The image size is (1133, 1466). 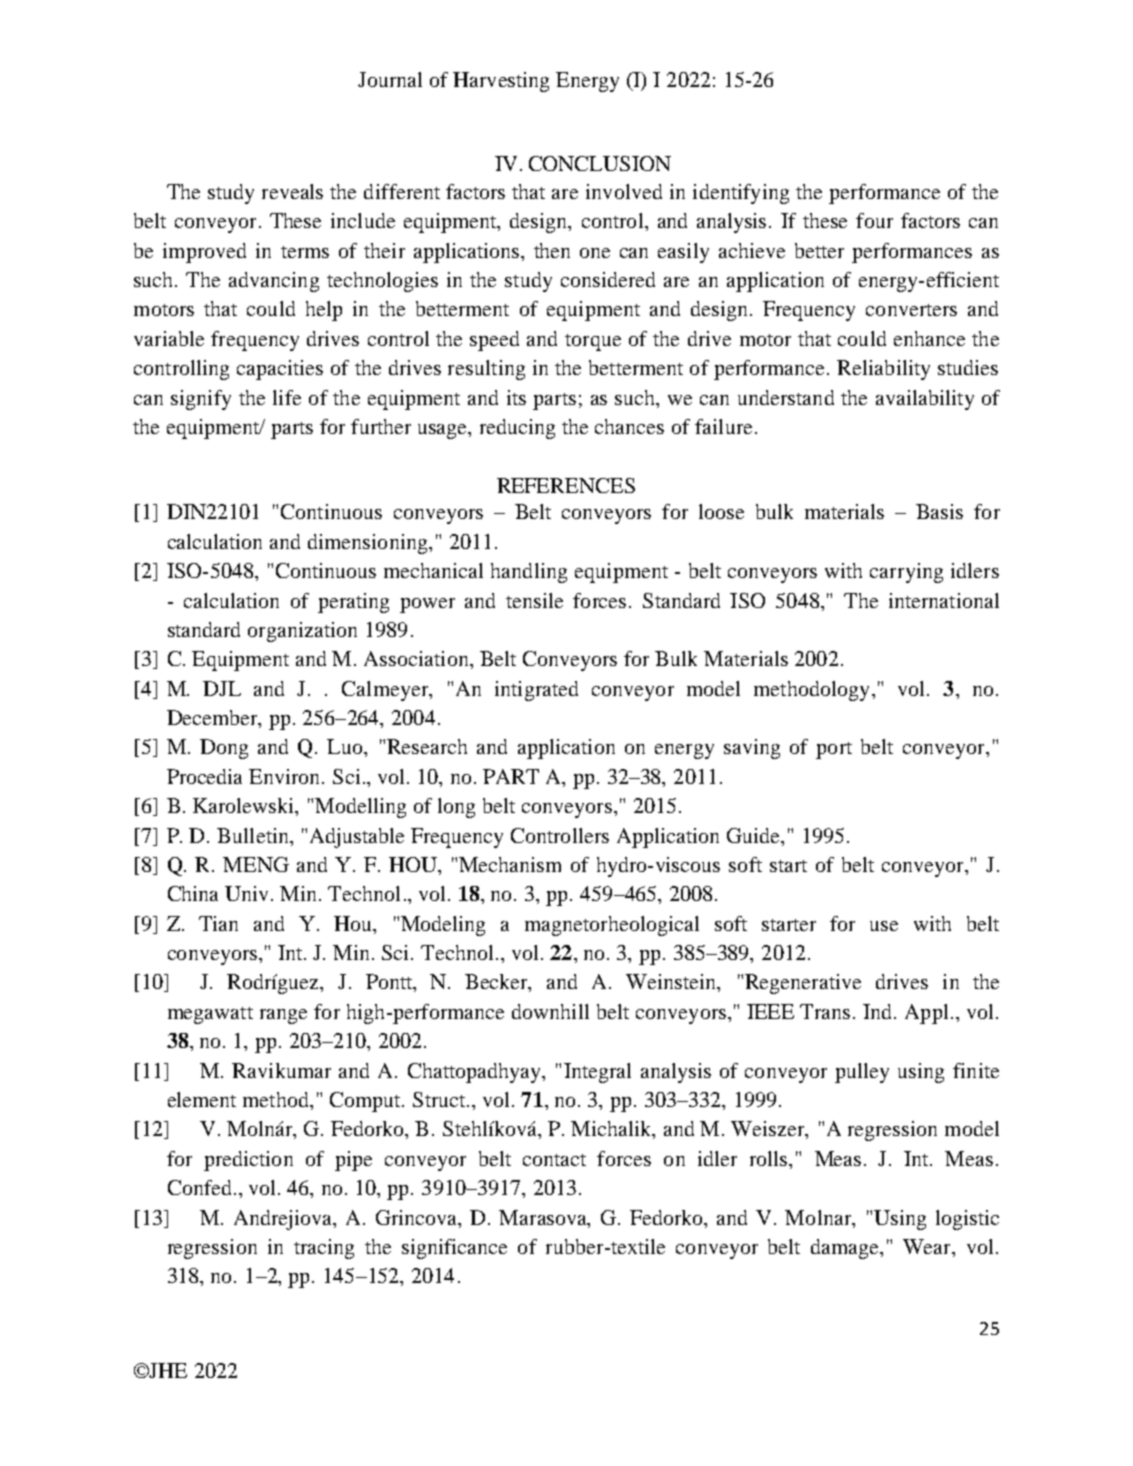 What do you see at coordinates (254, 835) in the screenshot?
I see `Bulletin` at bounding box center [254, 835].
